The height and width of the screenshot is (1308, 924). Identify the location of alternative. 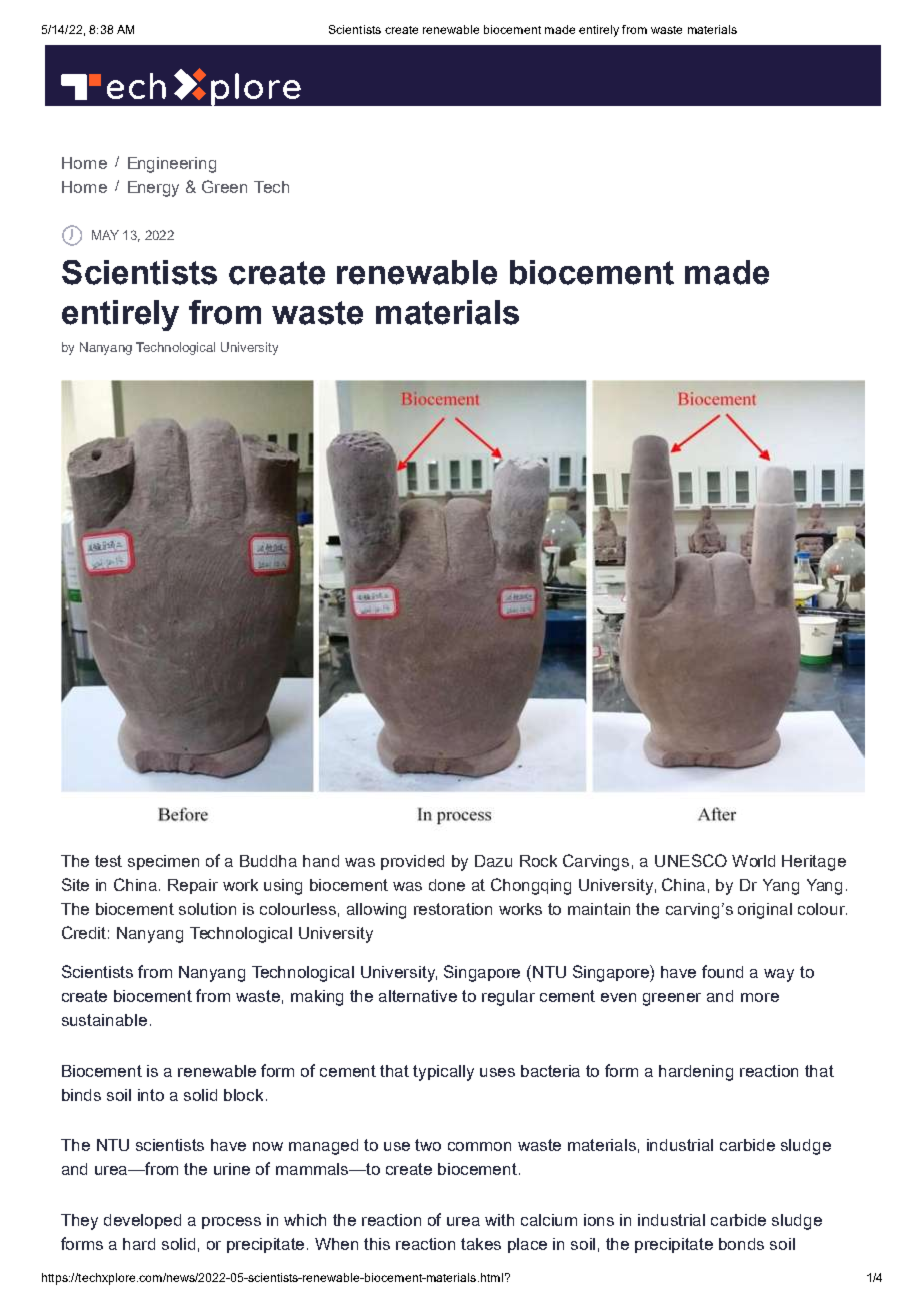
(418, 996).
